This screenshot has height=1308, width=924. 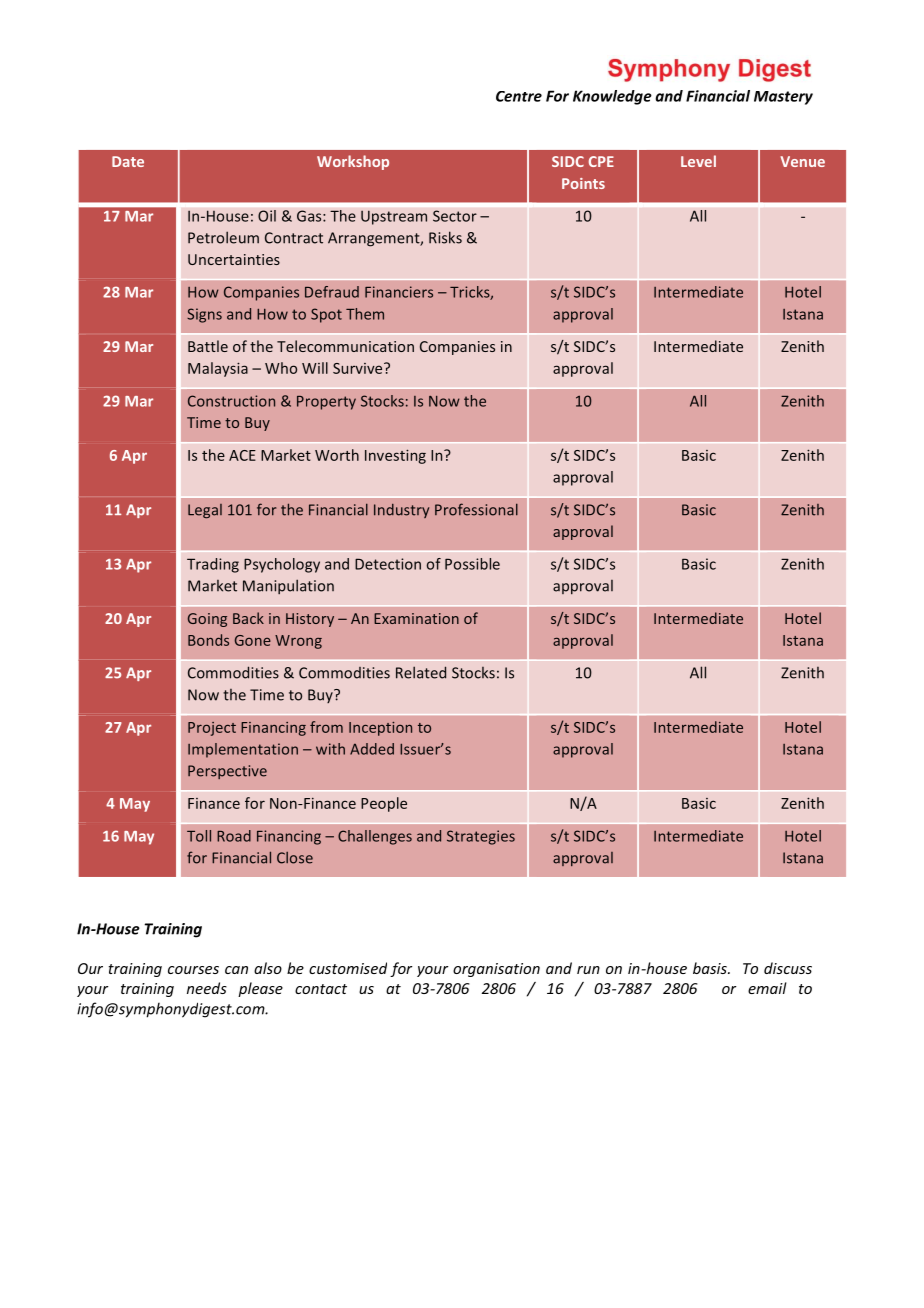 I want to click on Inception, so click(x=380, y=729).
